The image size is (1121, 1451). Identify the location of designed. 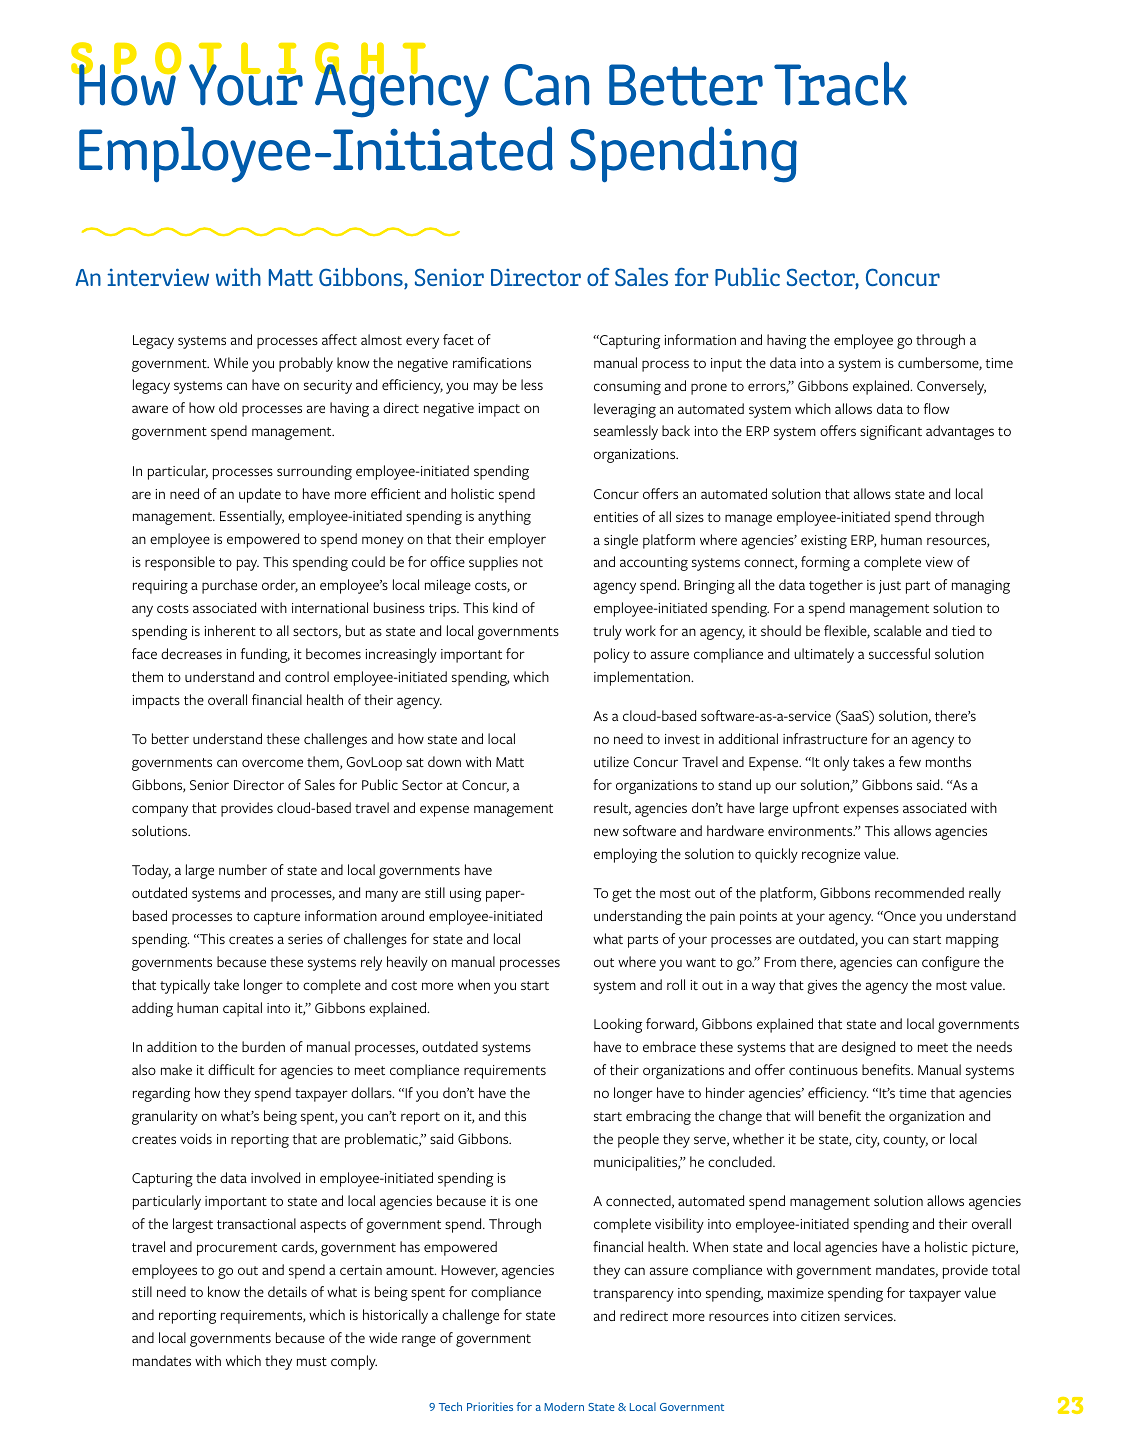
(868, 1048).
